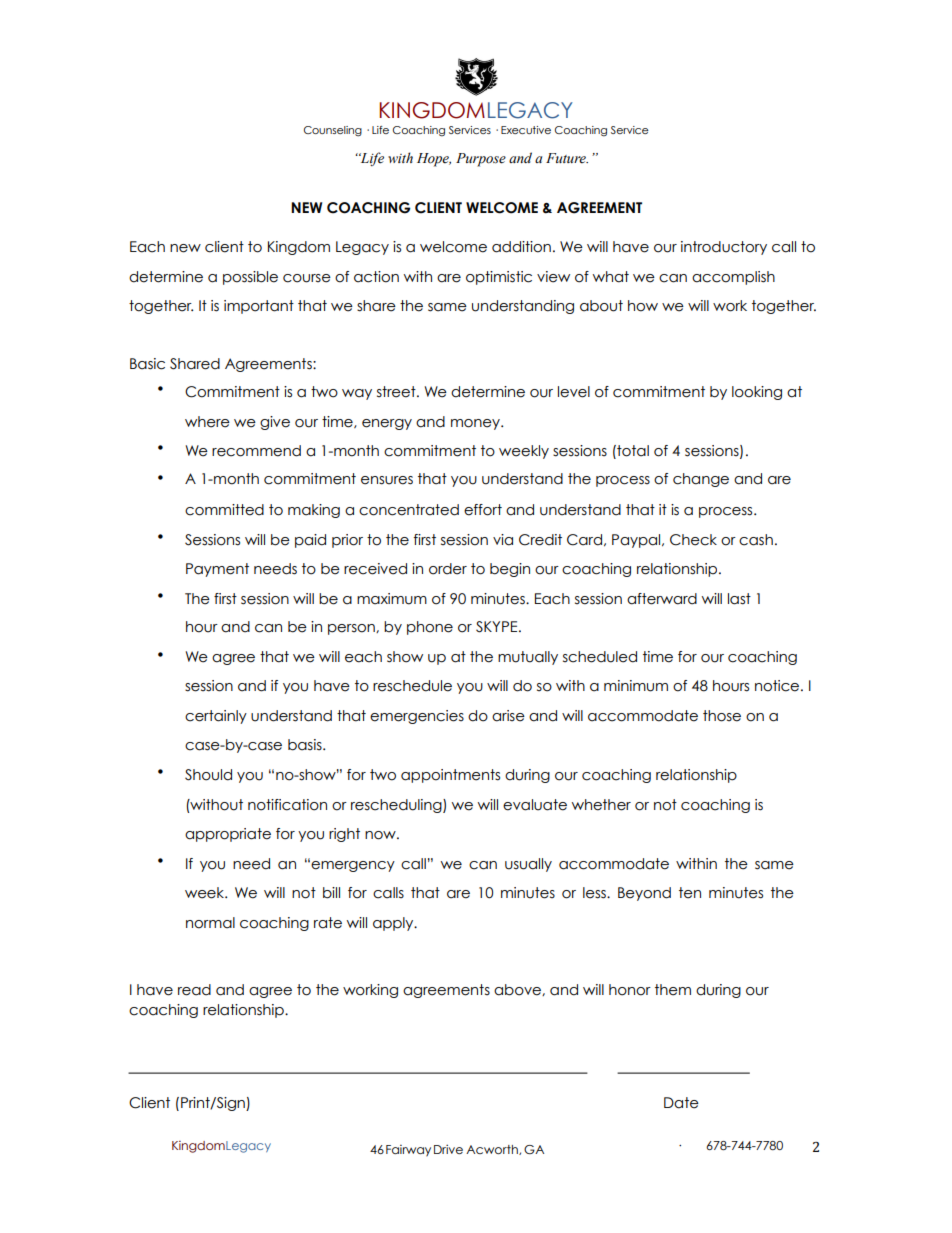 This screenshot has height=1233, width=952. What do you see at coordinates (430, 628) in the screenshot?
I see `phone` at bounding box center [430, 628].
